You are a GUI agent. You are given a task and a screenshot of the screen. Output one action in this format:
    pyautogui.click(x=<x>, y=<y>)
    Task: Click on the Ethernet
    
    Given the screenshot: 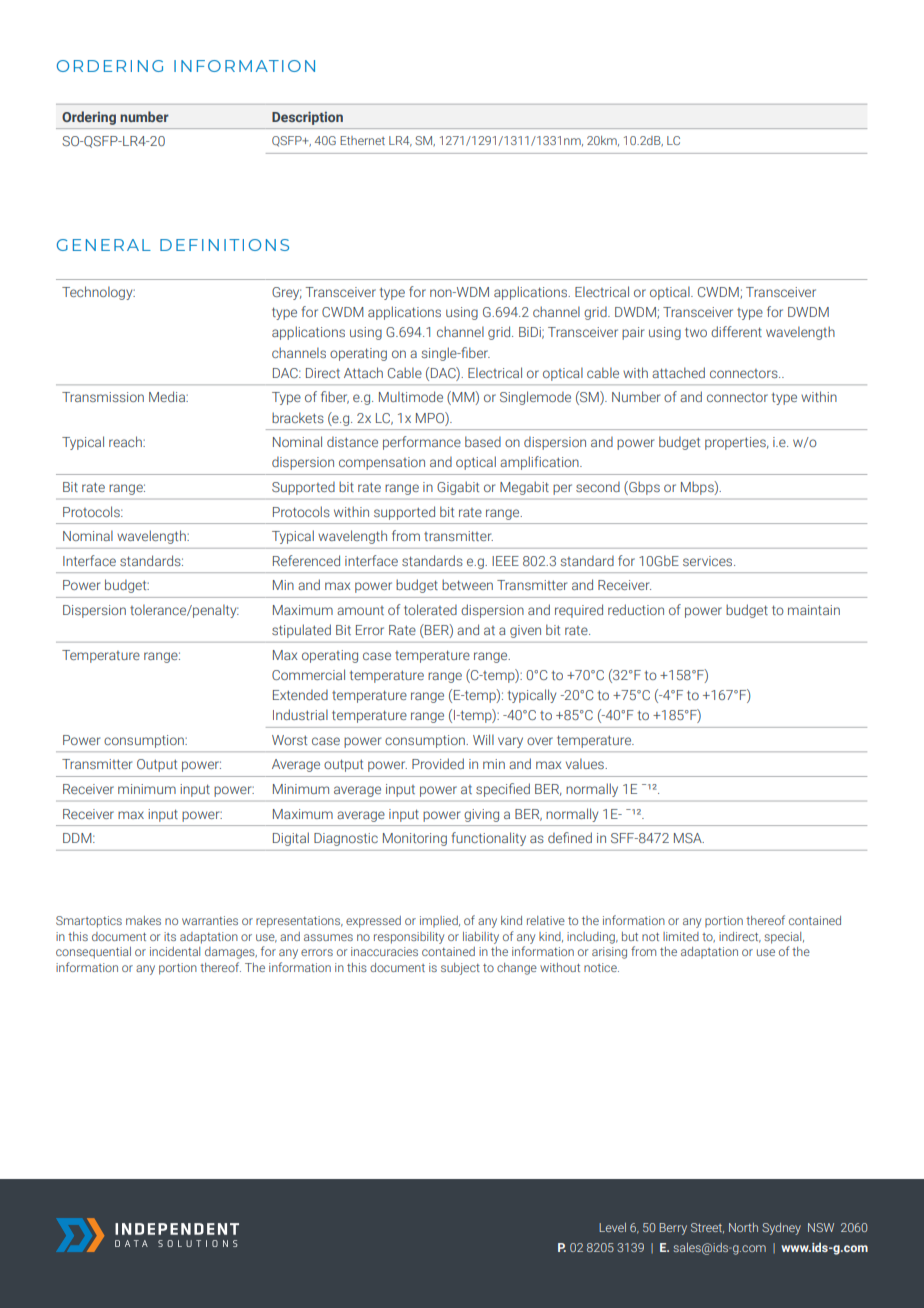 What is the action you would take?
    pyautogui.click(x=362, y=140)
